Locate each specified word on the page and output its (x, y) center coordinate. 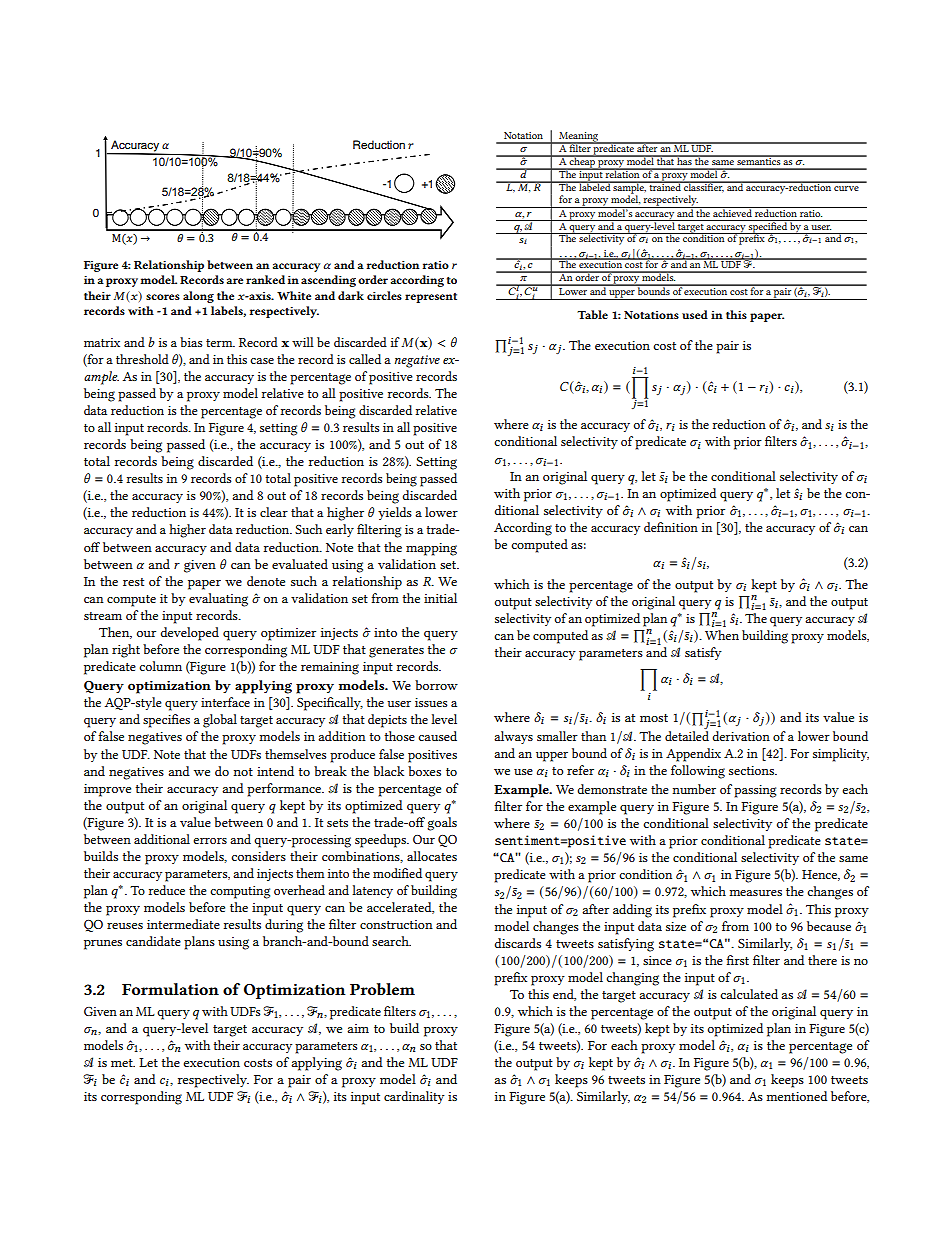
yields (395, 513)
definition (671, 527)
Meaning (579, 138)
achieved (732, 212)
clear (274, 512)
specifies (166, 721)
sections (753, 770)
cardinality (414, 1097)
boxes (424, 771)
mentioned (796, 1096)
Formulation (170, 989)
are (235, 281)
